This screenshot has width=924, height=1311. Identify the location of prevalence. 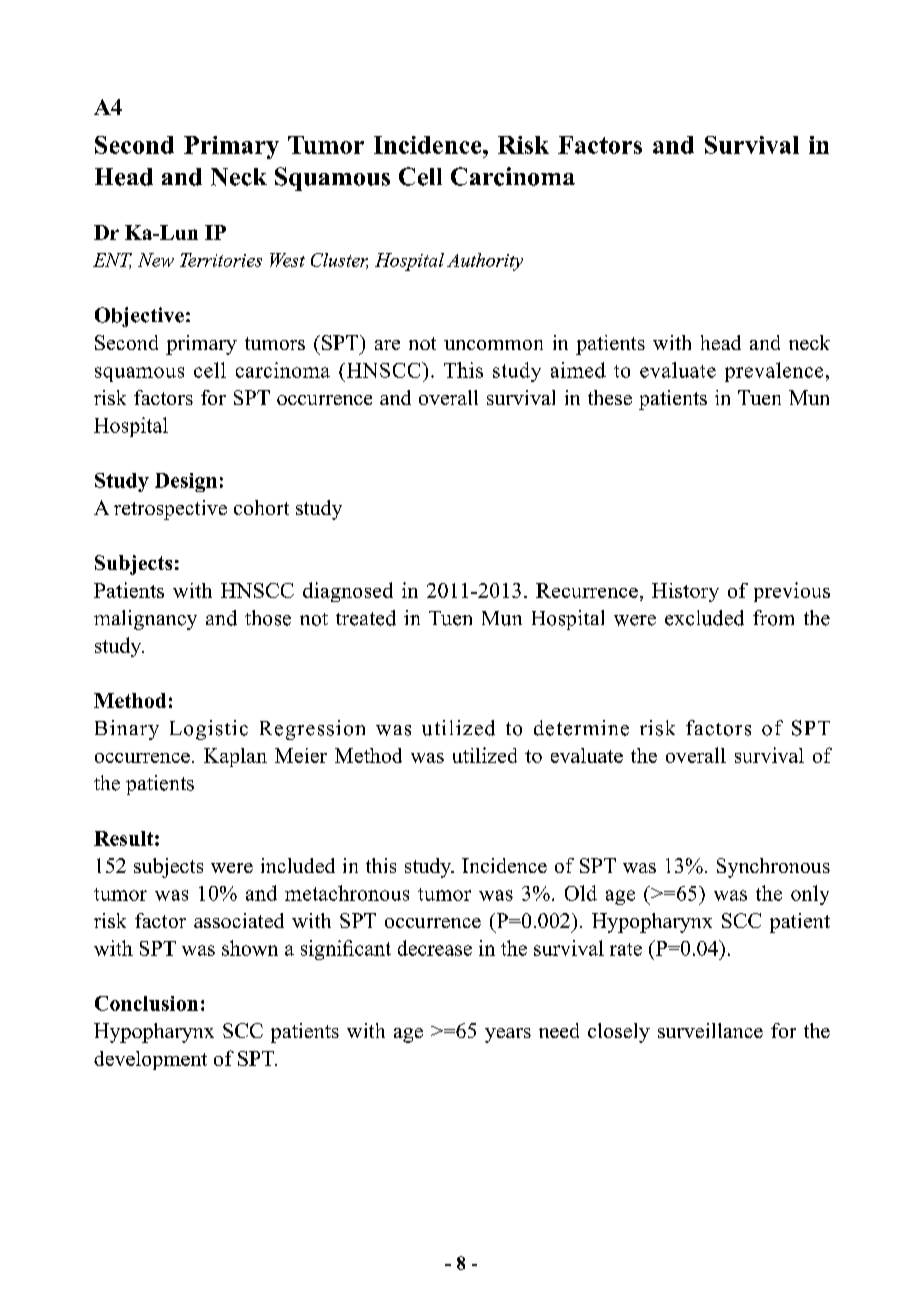
(774, 372).
